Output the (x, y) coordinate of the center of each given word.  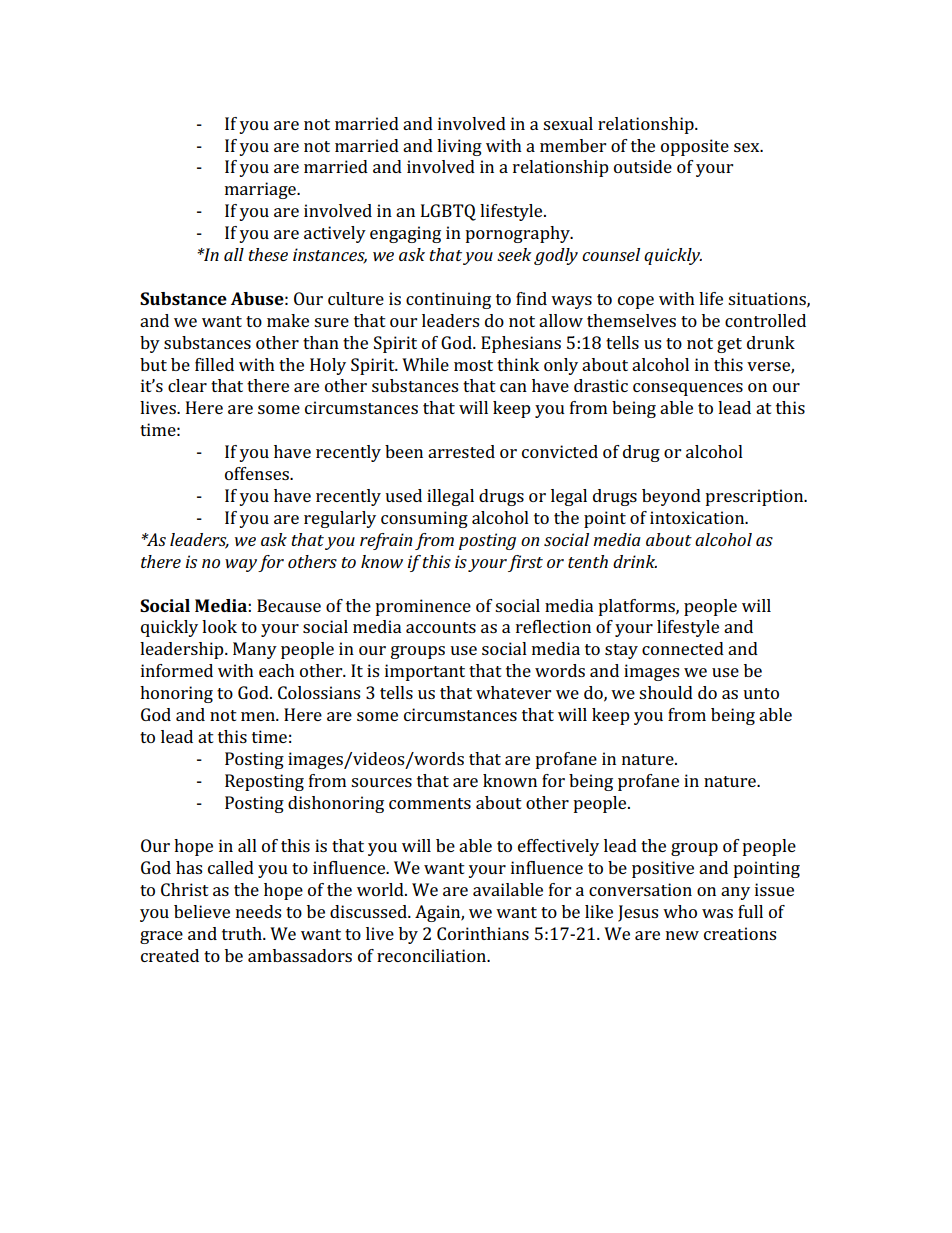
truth (243, 933)
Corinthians (483, 933)
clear (187, 385)
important (425, 672)
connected (683, 648)
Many (255, 650)
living (459, 147)
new (682, 935)
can (513, 387)
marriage (261, 190)
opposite (695, 147)
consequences (688, 389)
